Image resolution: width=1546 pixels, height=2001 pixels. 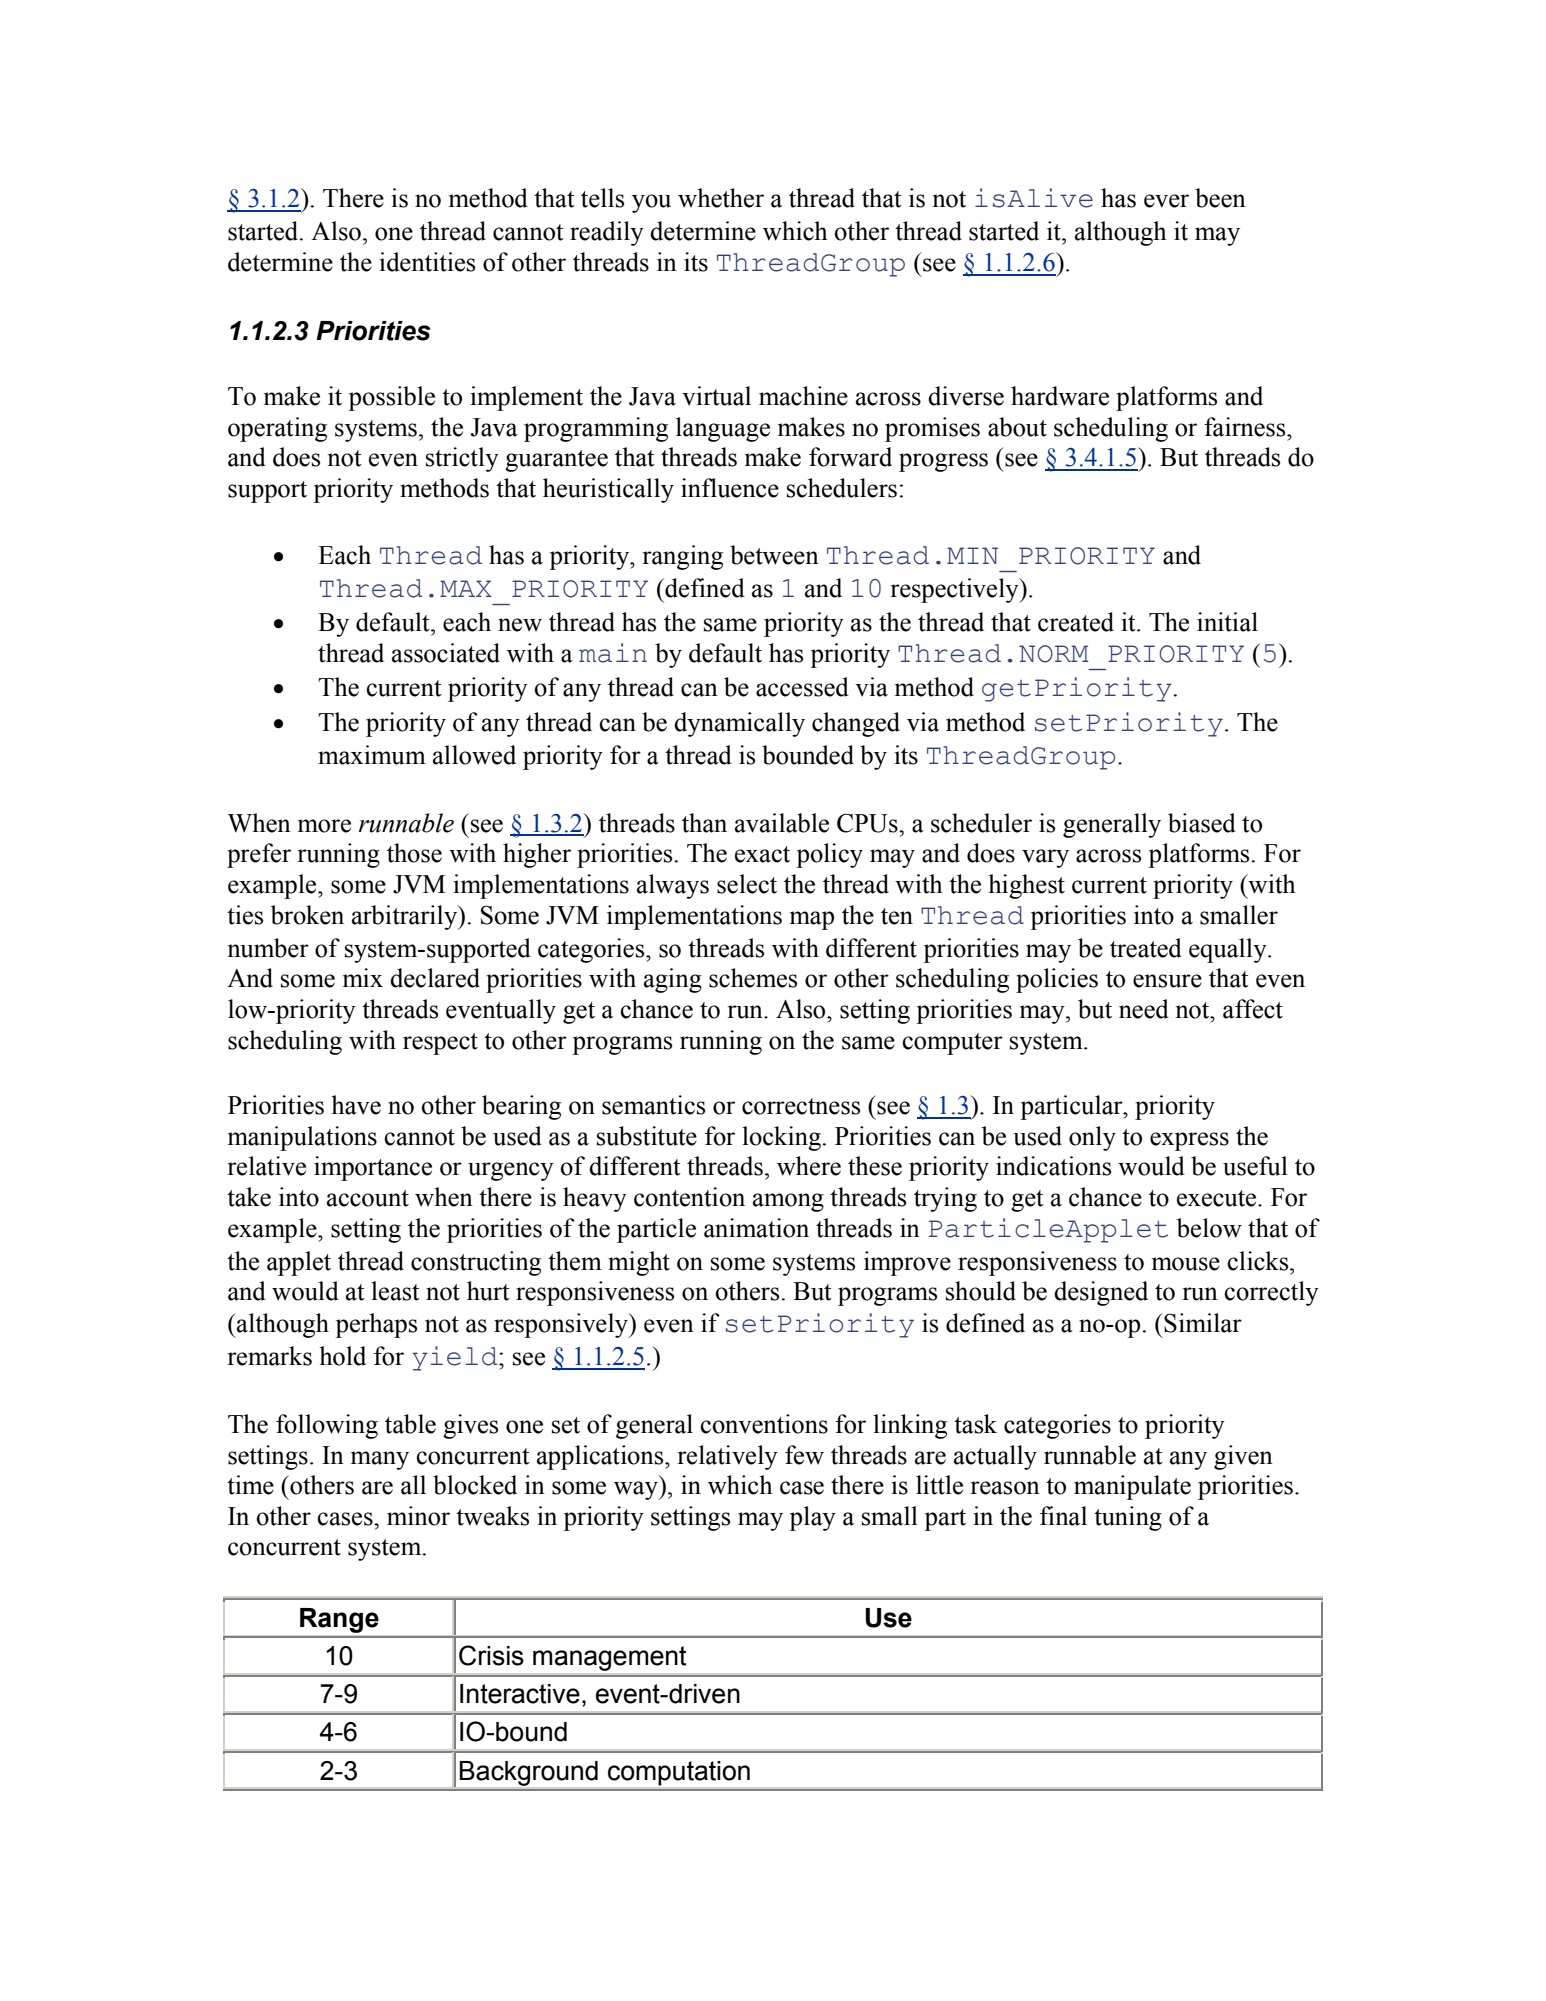 I want to click on ever, so click(x=1166, y=201).
